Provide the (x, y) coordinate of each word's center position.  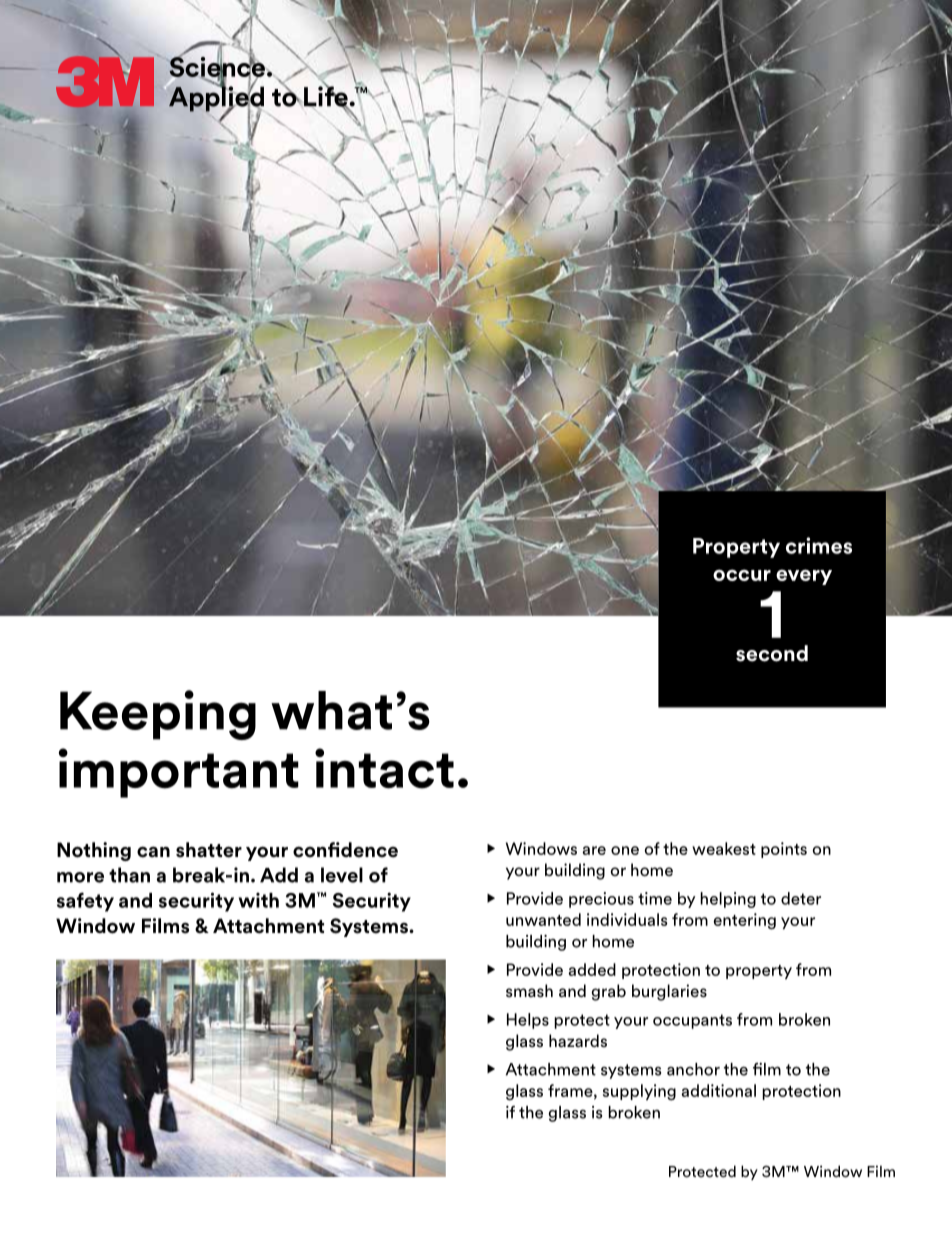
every (804, 577)
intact (384, 768)
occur (742, 575)
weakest (724, 848)
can (153, 852)
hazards (578, 1040)
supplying (639, 1092)
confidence (345, 850)
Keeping (158, 715)
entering (744, 921)
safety (85, 902)
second (772, 653)
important (179, 773)
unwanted (543, 919)
